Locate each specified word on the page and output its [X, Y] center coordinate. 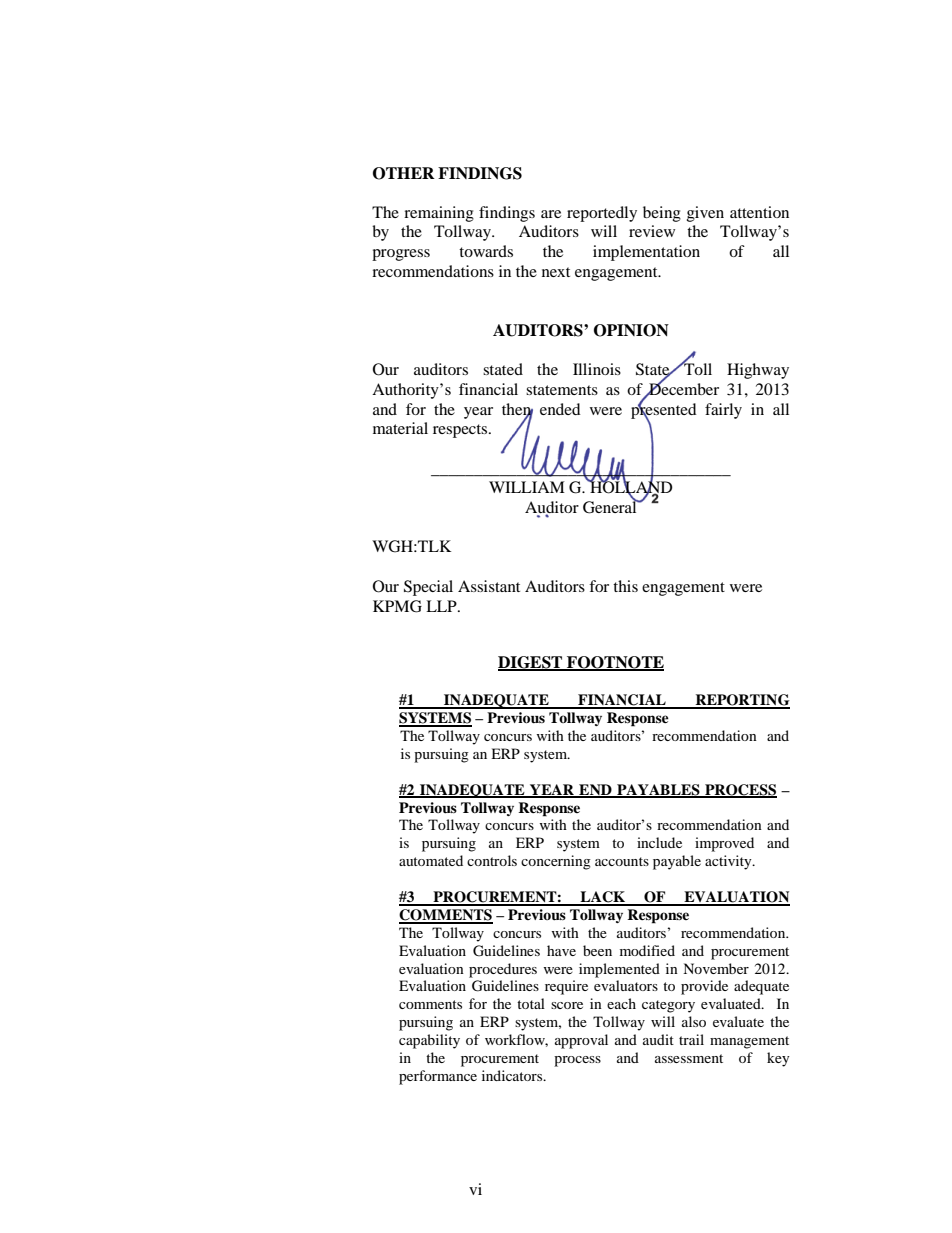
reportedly [602, 214]
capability [429, 1041]
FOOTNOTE [614, 663]
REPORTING [741, 701]
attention [759, 212]
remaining [439, 214]
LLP [442, 606]
